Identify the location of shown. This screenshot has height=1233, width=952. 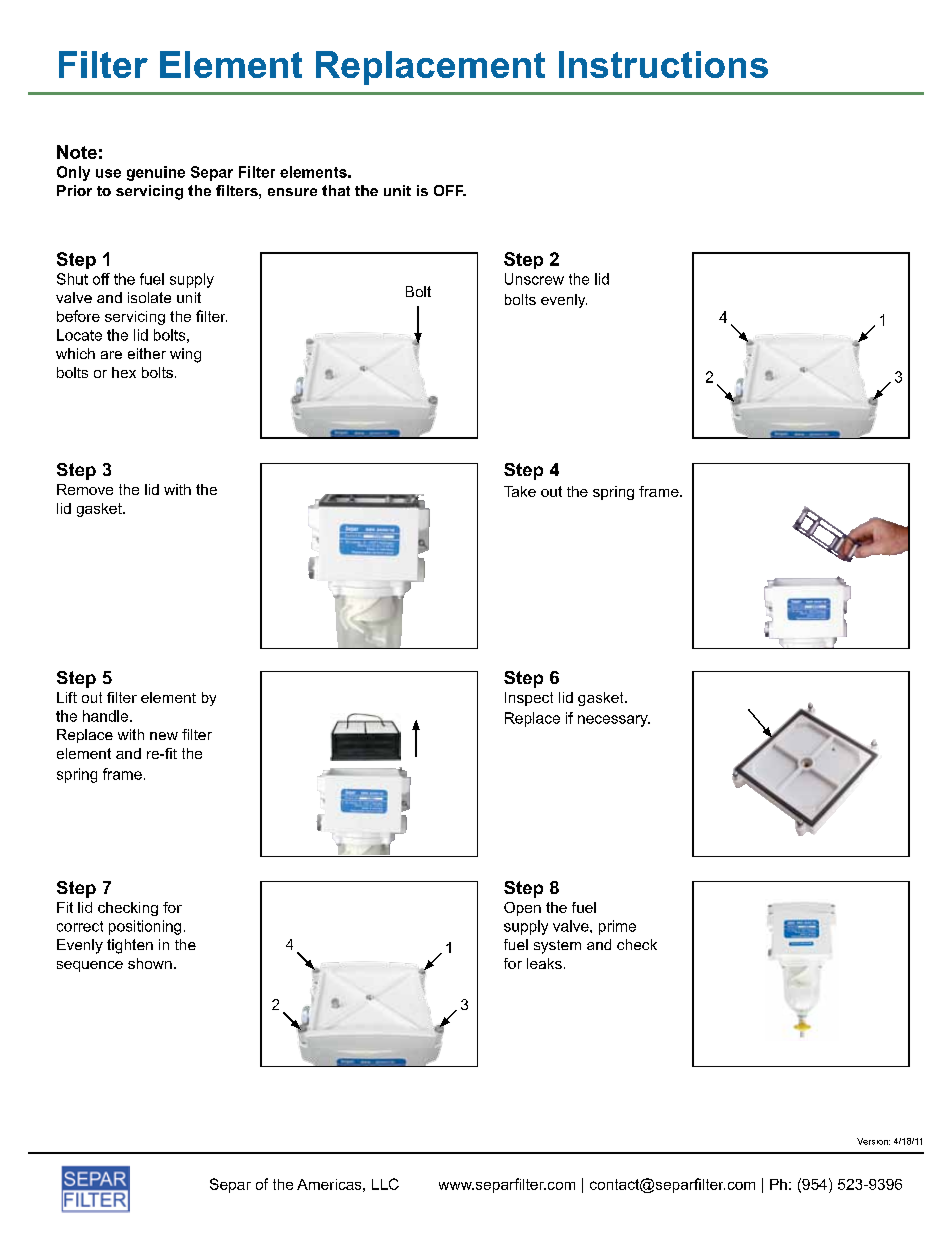
(150, 963).
